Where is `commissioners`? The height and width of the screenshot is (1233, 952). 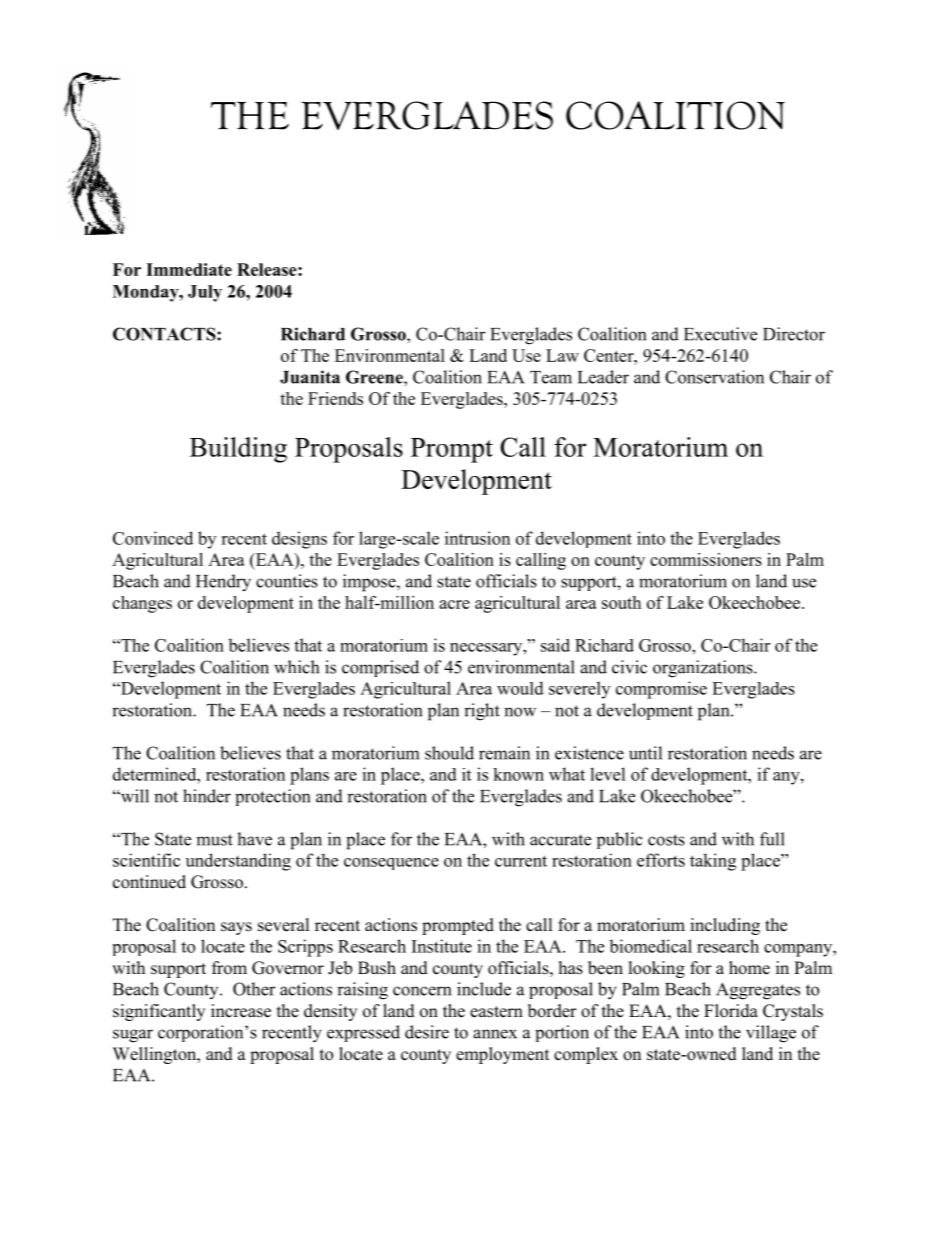
commissioners is located at coordinates (706, 559).
